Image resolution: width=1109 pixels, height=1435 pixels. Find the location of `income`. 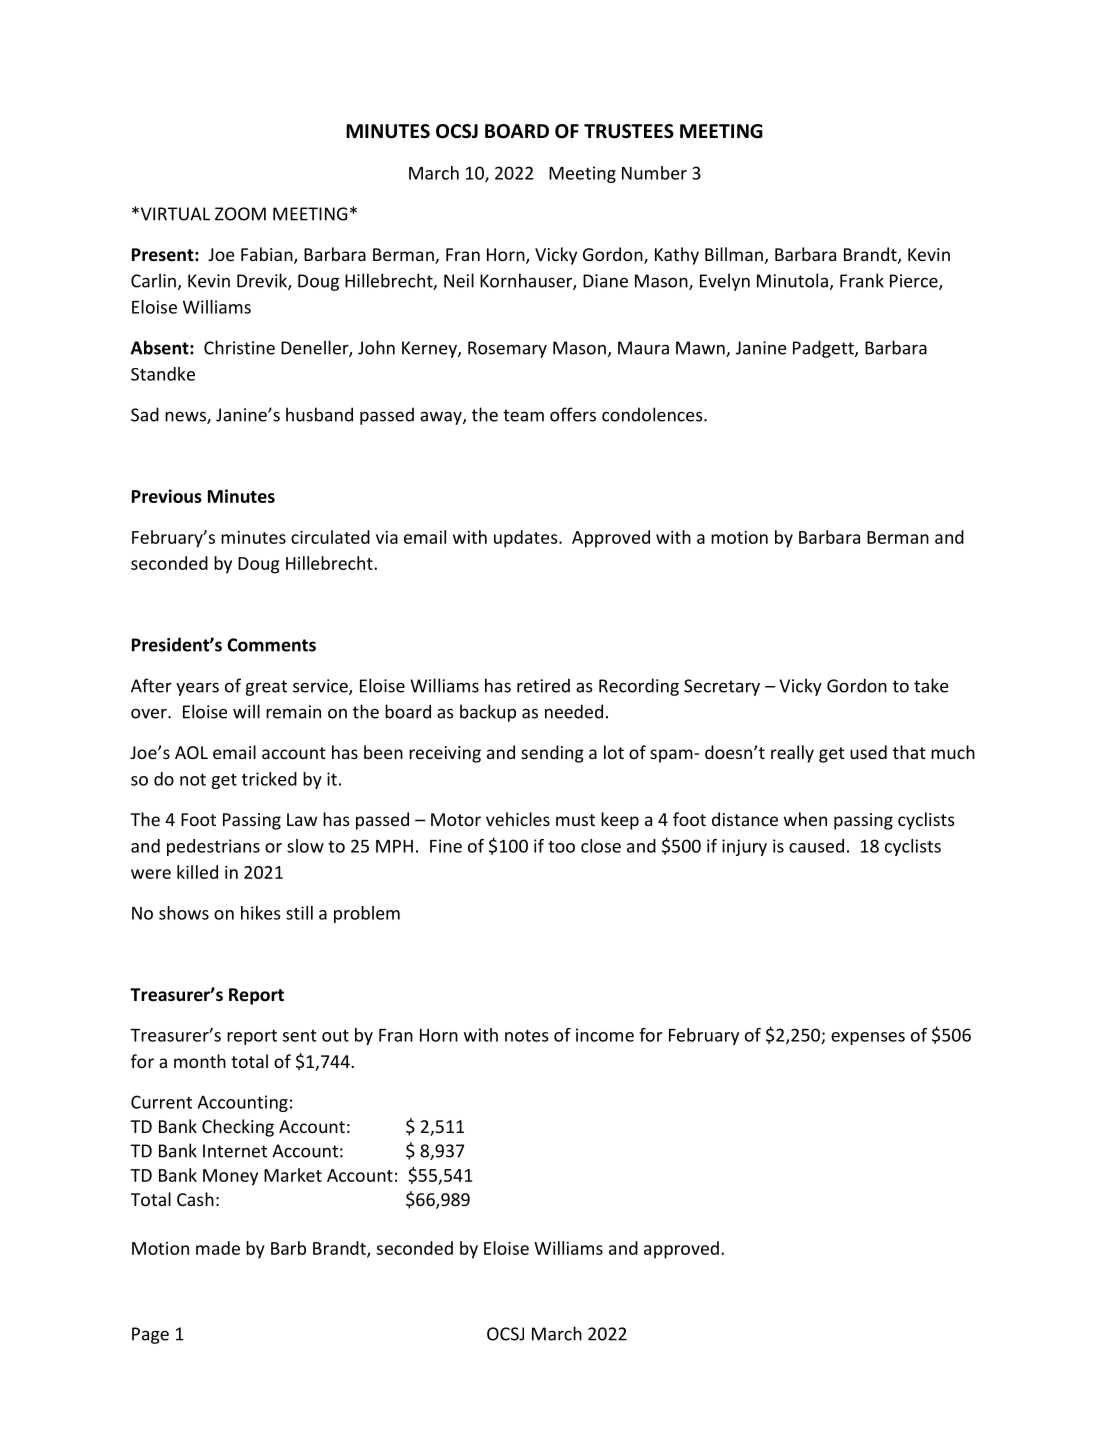

income is located at coordinates (605, 1035).
